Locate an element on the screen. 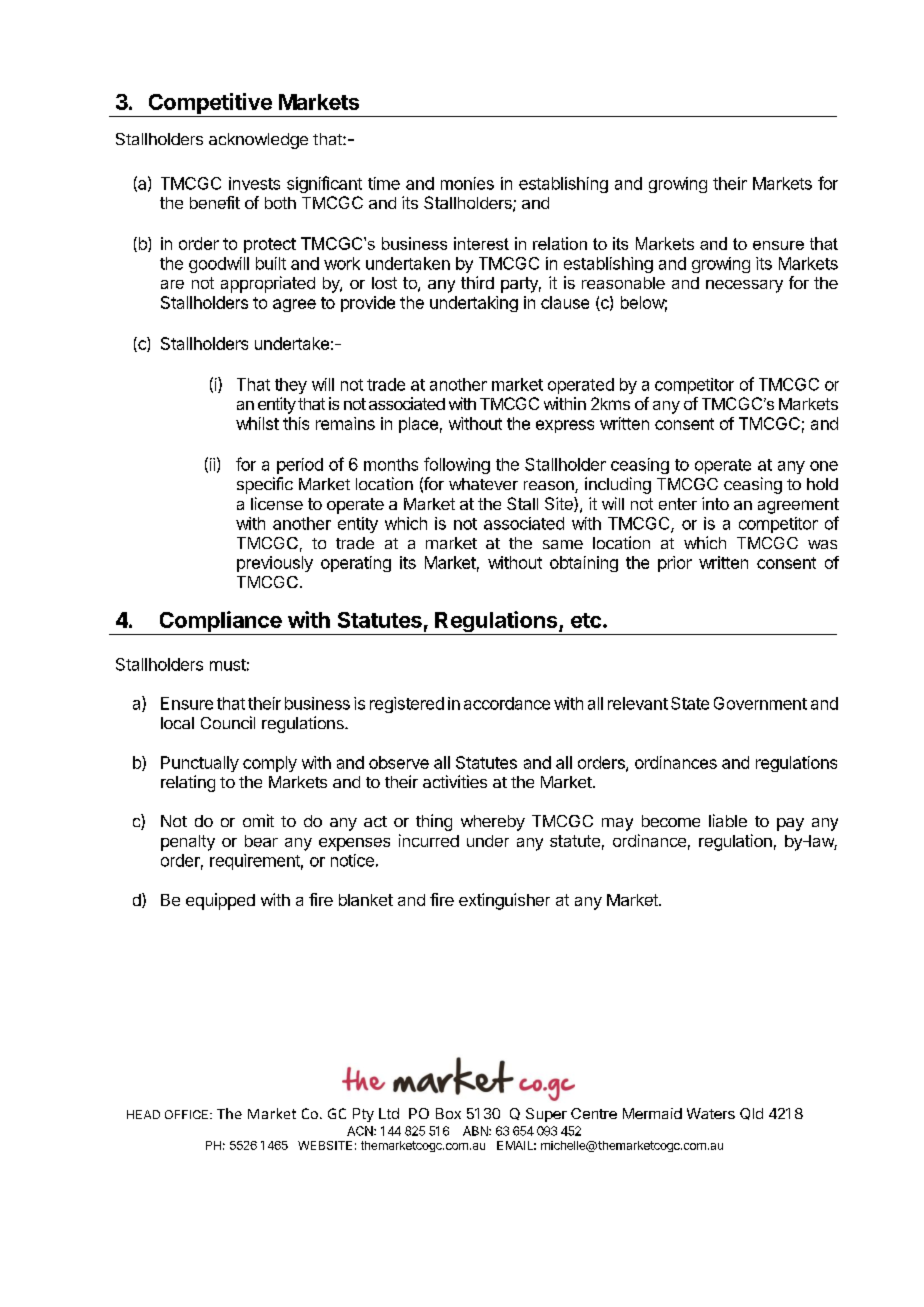  Compliance is located at coordinates (220, 623).
